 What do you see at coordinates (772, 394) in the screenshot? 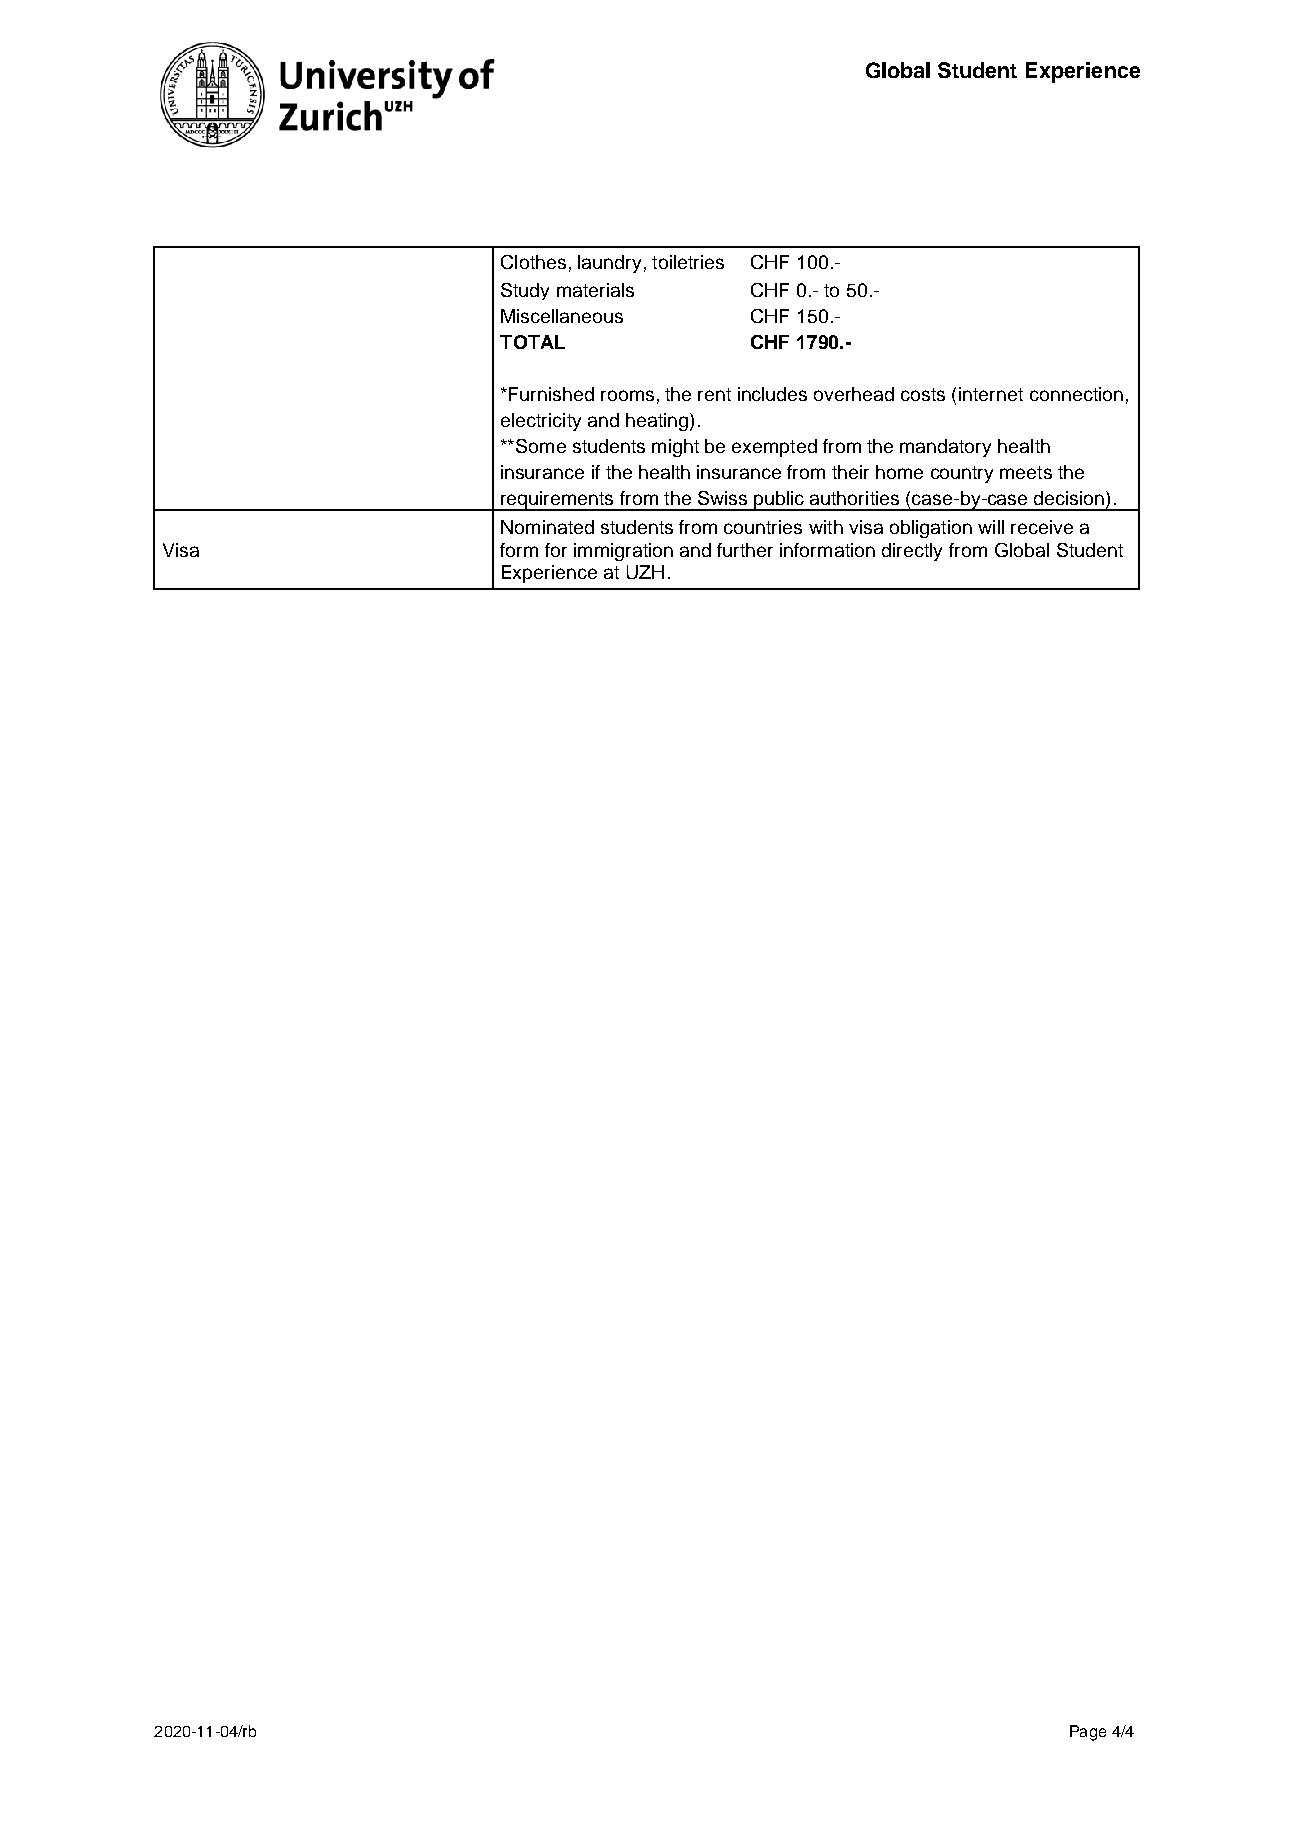
I see `includes` at bounding box center [772, 394].
